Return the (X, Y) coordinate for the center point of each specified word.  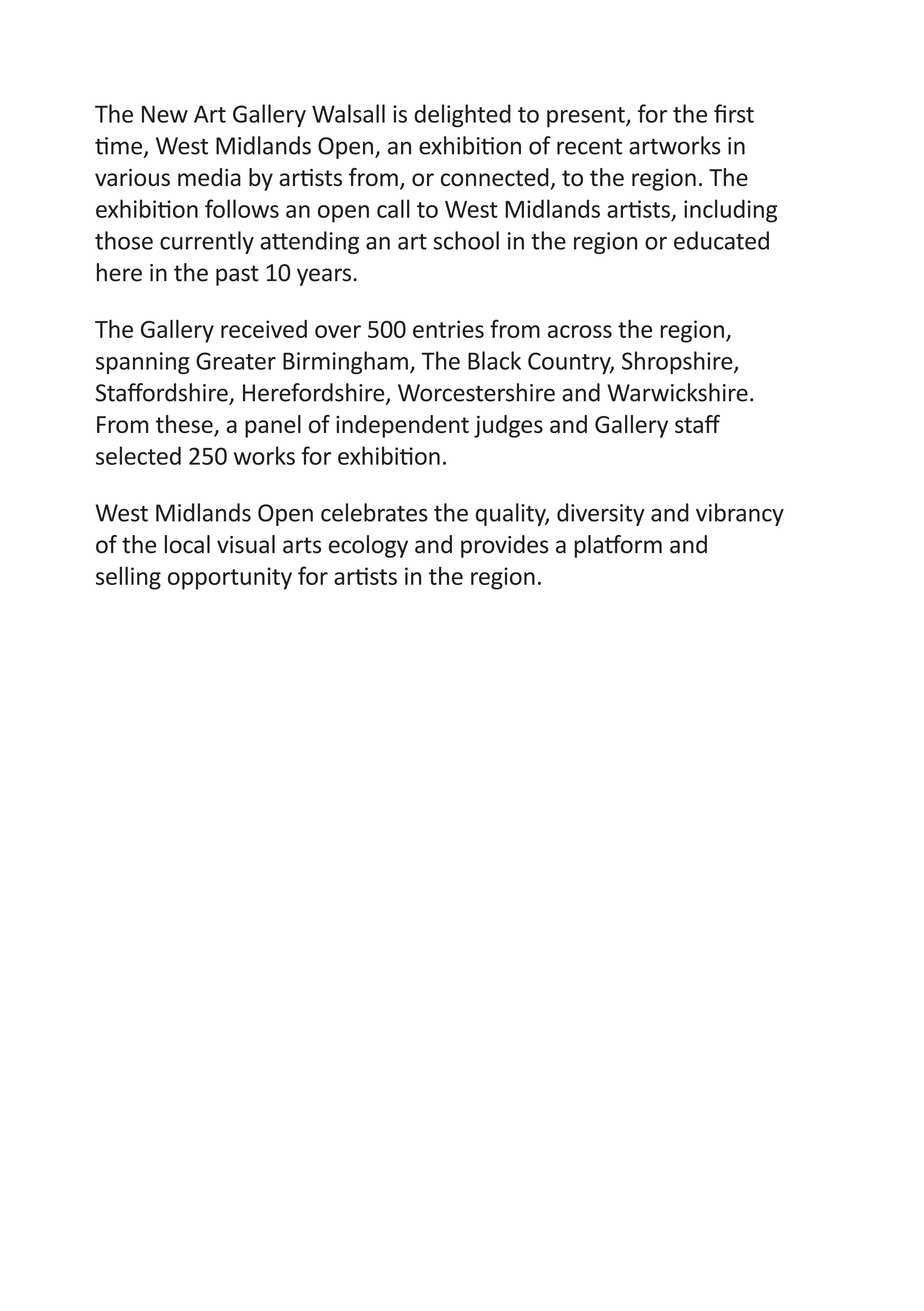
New (165, 114)
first (734, 113)
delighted (462, 116)
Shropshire (678, 362)
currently (207, 242)
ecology (368, 546)
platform (618, 546)
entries (448, 329)
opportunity (230, 578)
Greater (236, 361)
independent (402, 426)
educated (721, 240)
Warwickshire (677, 392)
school (466, 240)
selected (138, 455)
